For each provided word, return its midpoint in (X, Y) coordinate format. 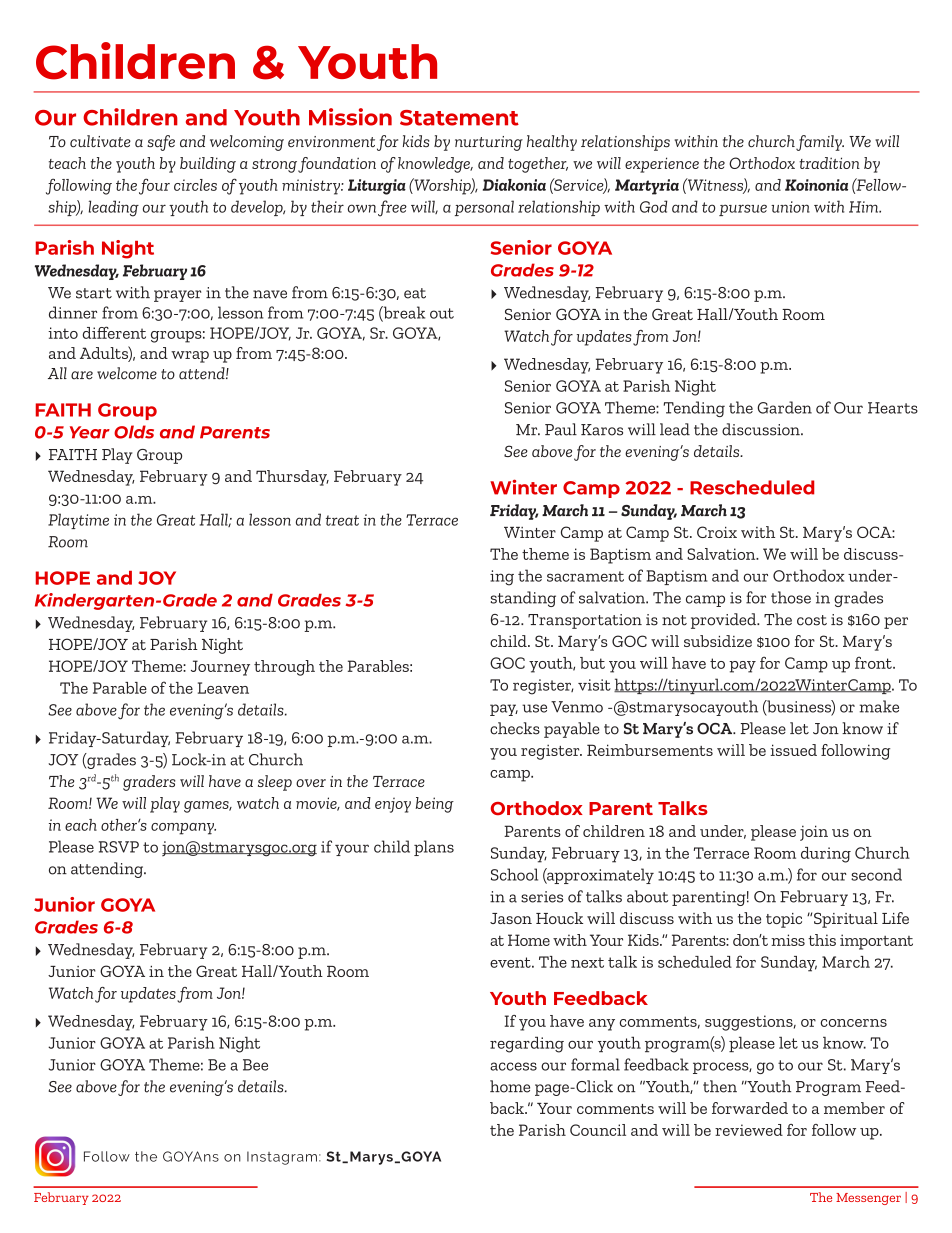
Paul (561, 429)
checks (515, 728)
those (791, 597)
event (511, 962)
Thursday (292, 478)
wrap (190, 357)
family (820, 143)
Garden (784, 407)
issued (794, 750)
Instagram (282, 1158)
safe (161, 143)
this (822, 940)
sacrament (585, 576)
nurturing (489, 143)
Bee (255, 1065)
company (183, 829)
